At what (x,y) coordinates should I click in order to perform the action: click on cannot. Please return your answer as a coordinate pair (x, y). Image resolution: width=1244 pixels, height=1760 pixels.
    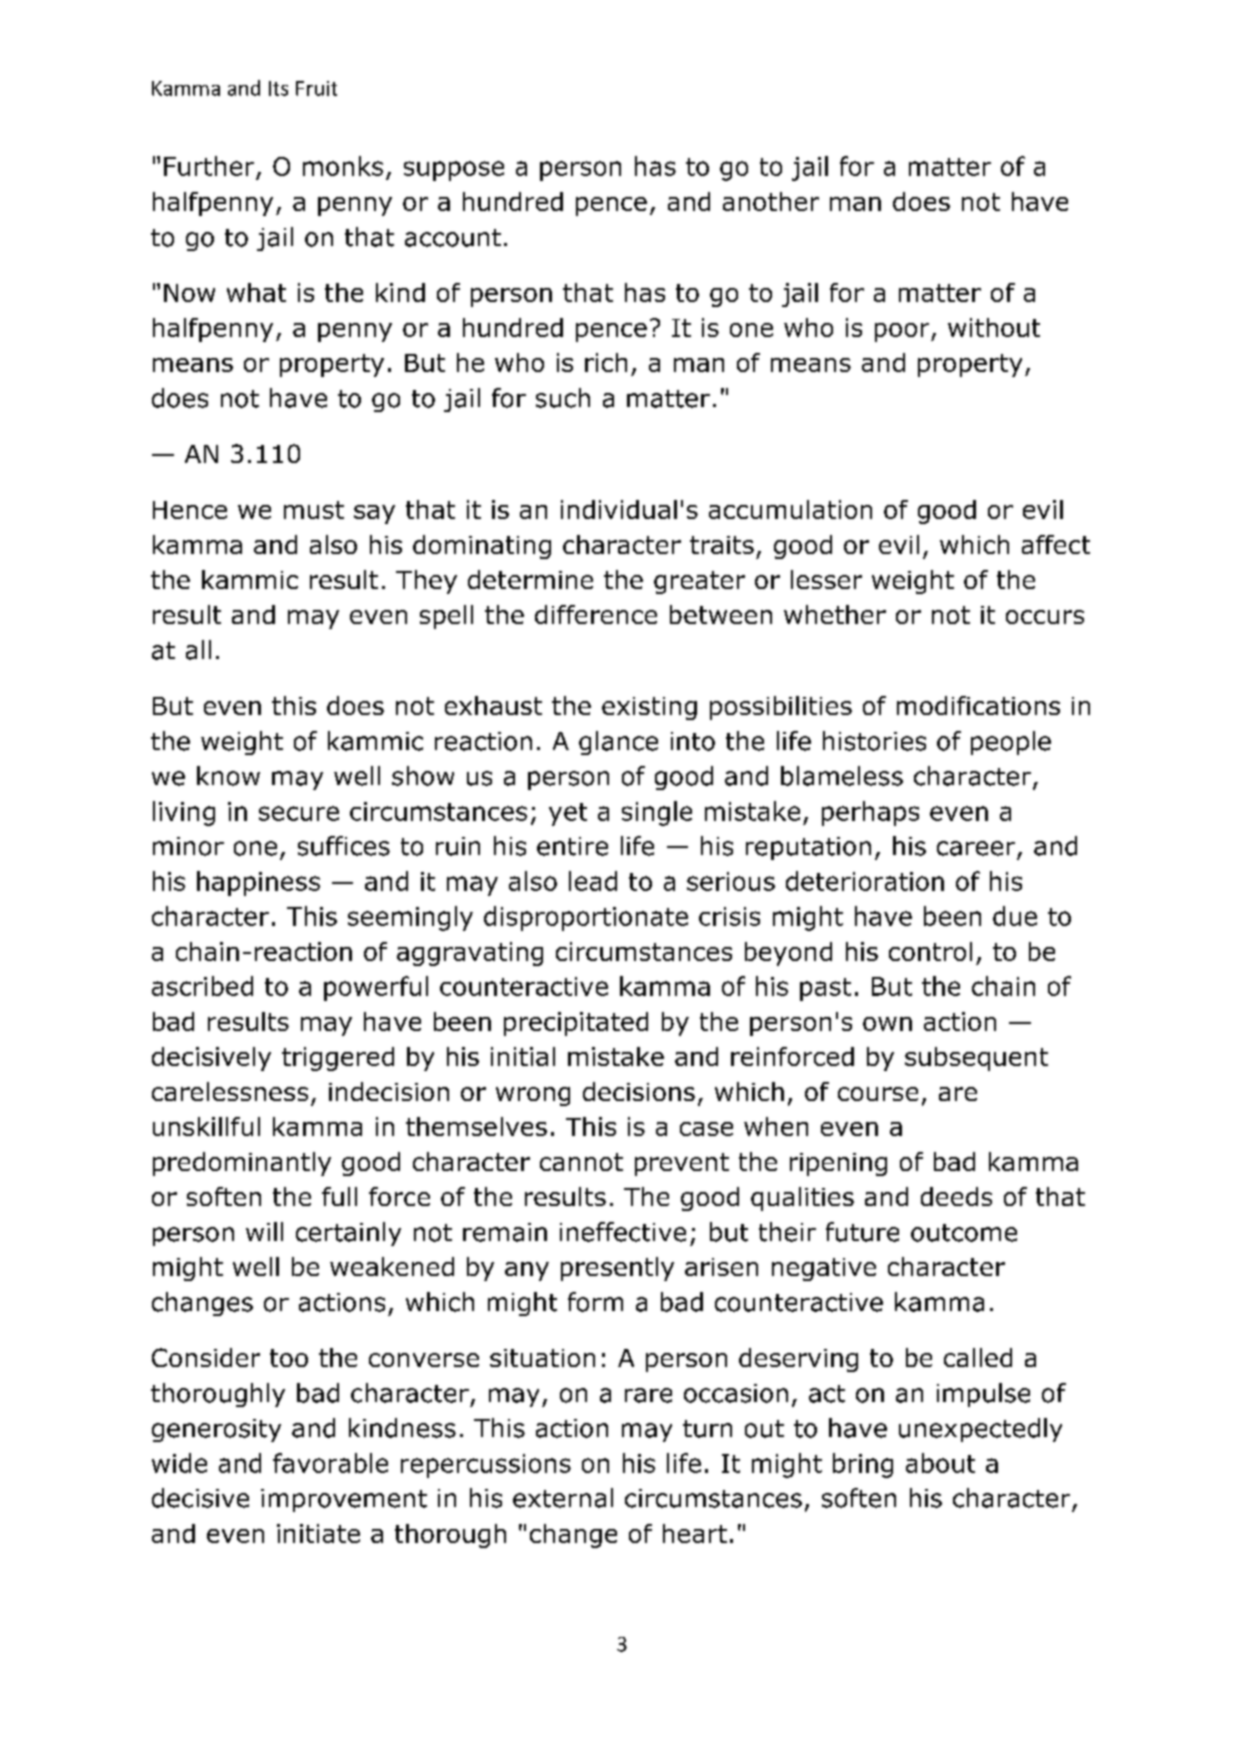
    Looking at the image, I should click on (581, 1162).
